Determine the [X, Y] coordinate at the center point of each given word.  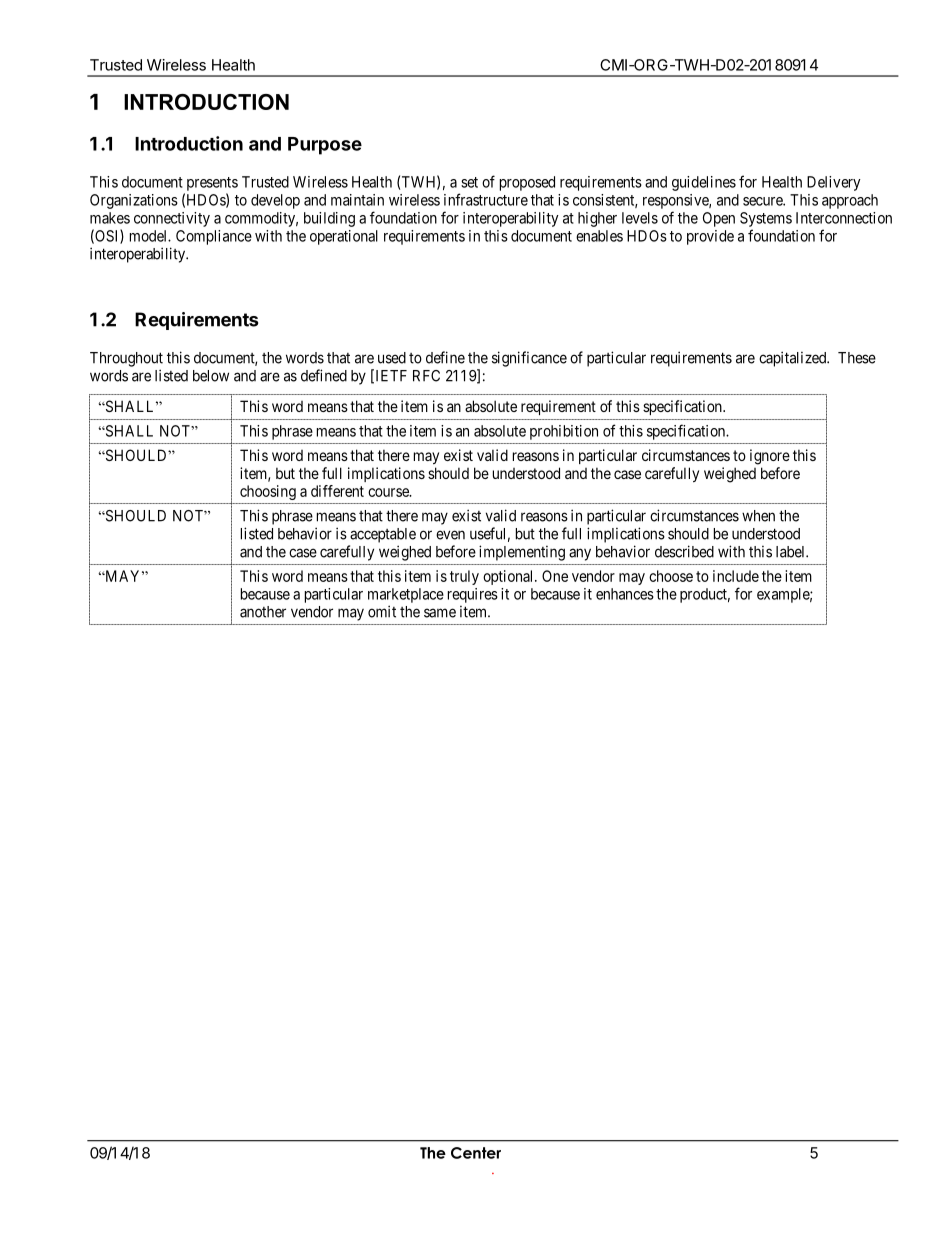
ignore [770, 457]
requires [473, 595]
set [469, 182]
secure [763, 201]
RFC [426, 376]
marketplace [406, 595]
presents [212, 184]
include [736, 576]
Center [476, 1153]
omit [382, 611]
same [440, 613]
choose [671, 576]
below [211, 376]
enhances [625, 594]
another [263, 612]
